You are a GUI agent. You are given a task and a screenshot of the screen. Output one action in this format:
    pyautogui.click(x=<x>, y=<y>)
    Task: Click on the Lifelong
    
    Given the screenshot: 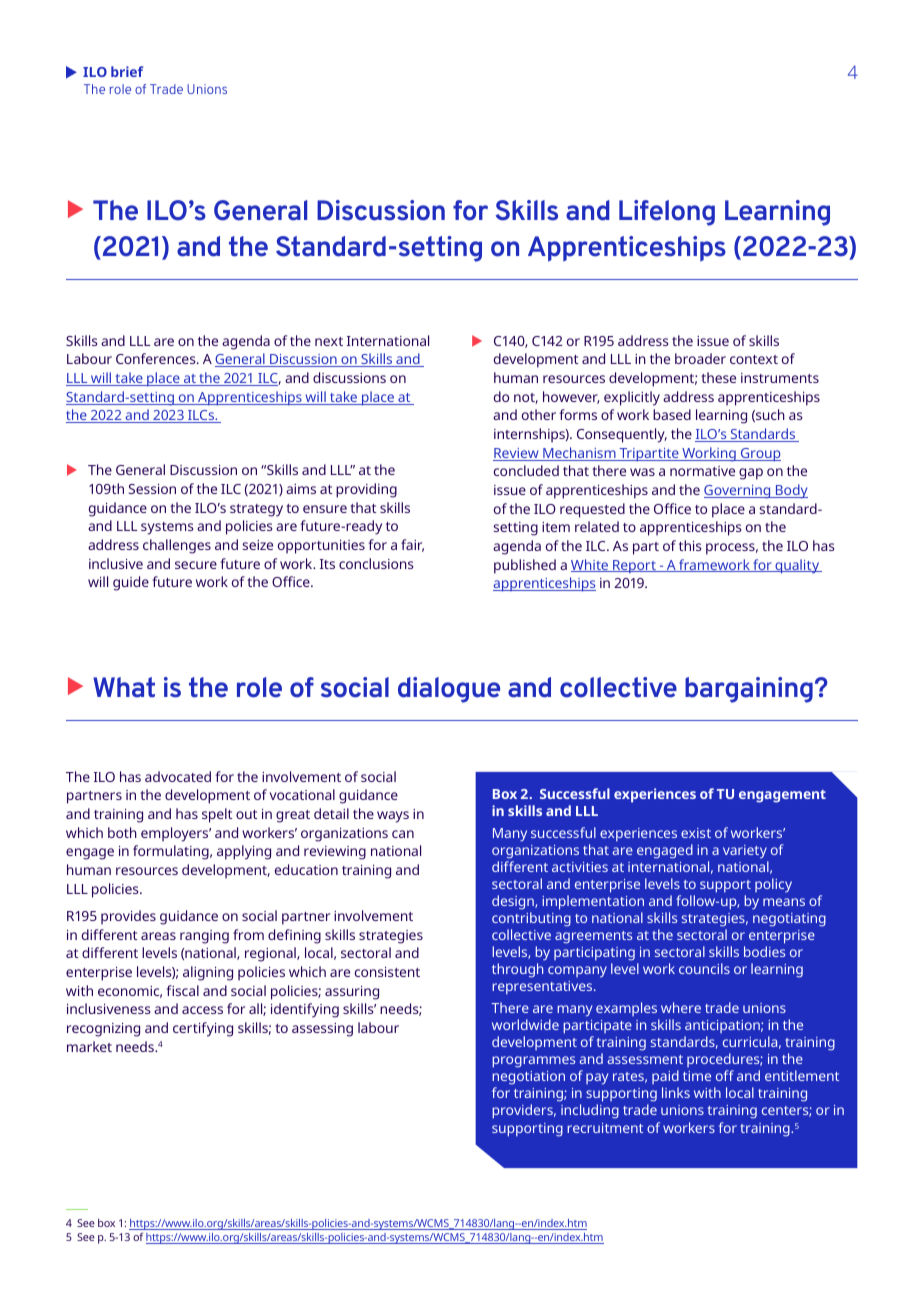 What is the action you would take?
    pyautogui.click(x=667, y=213)
